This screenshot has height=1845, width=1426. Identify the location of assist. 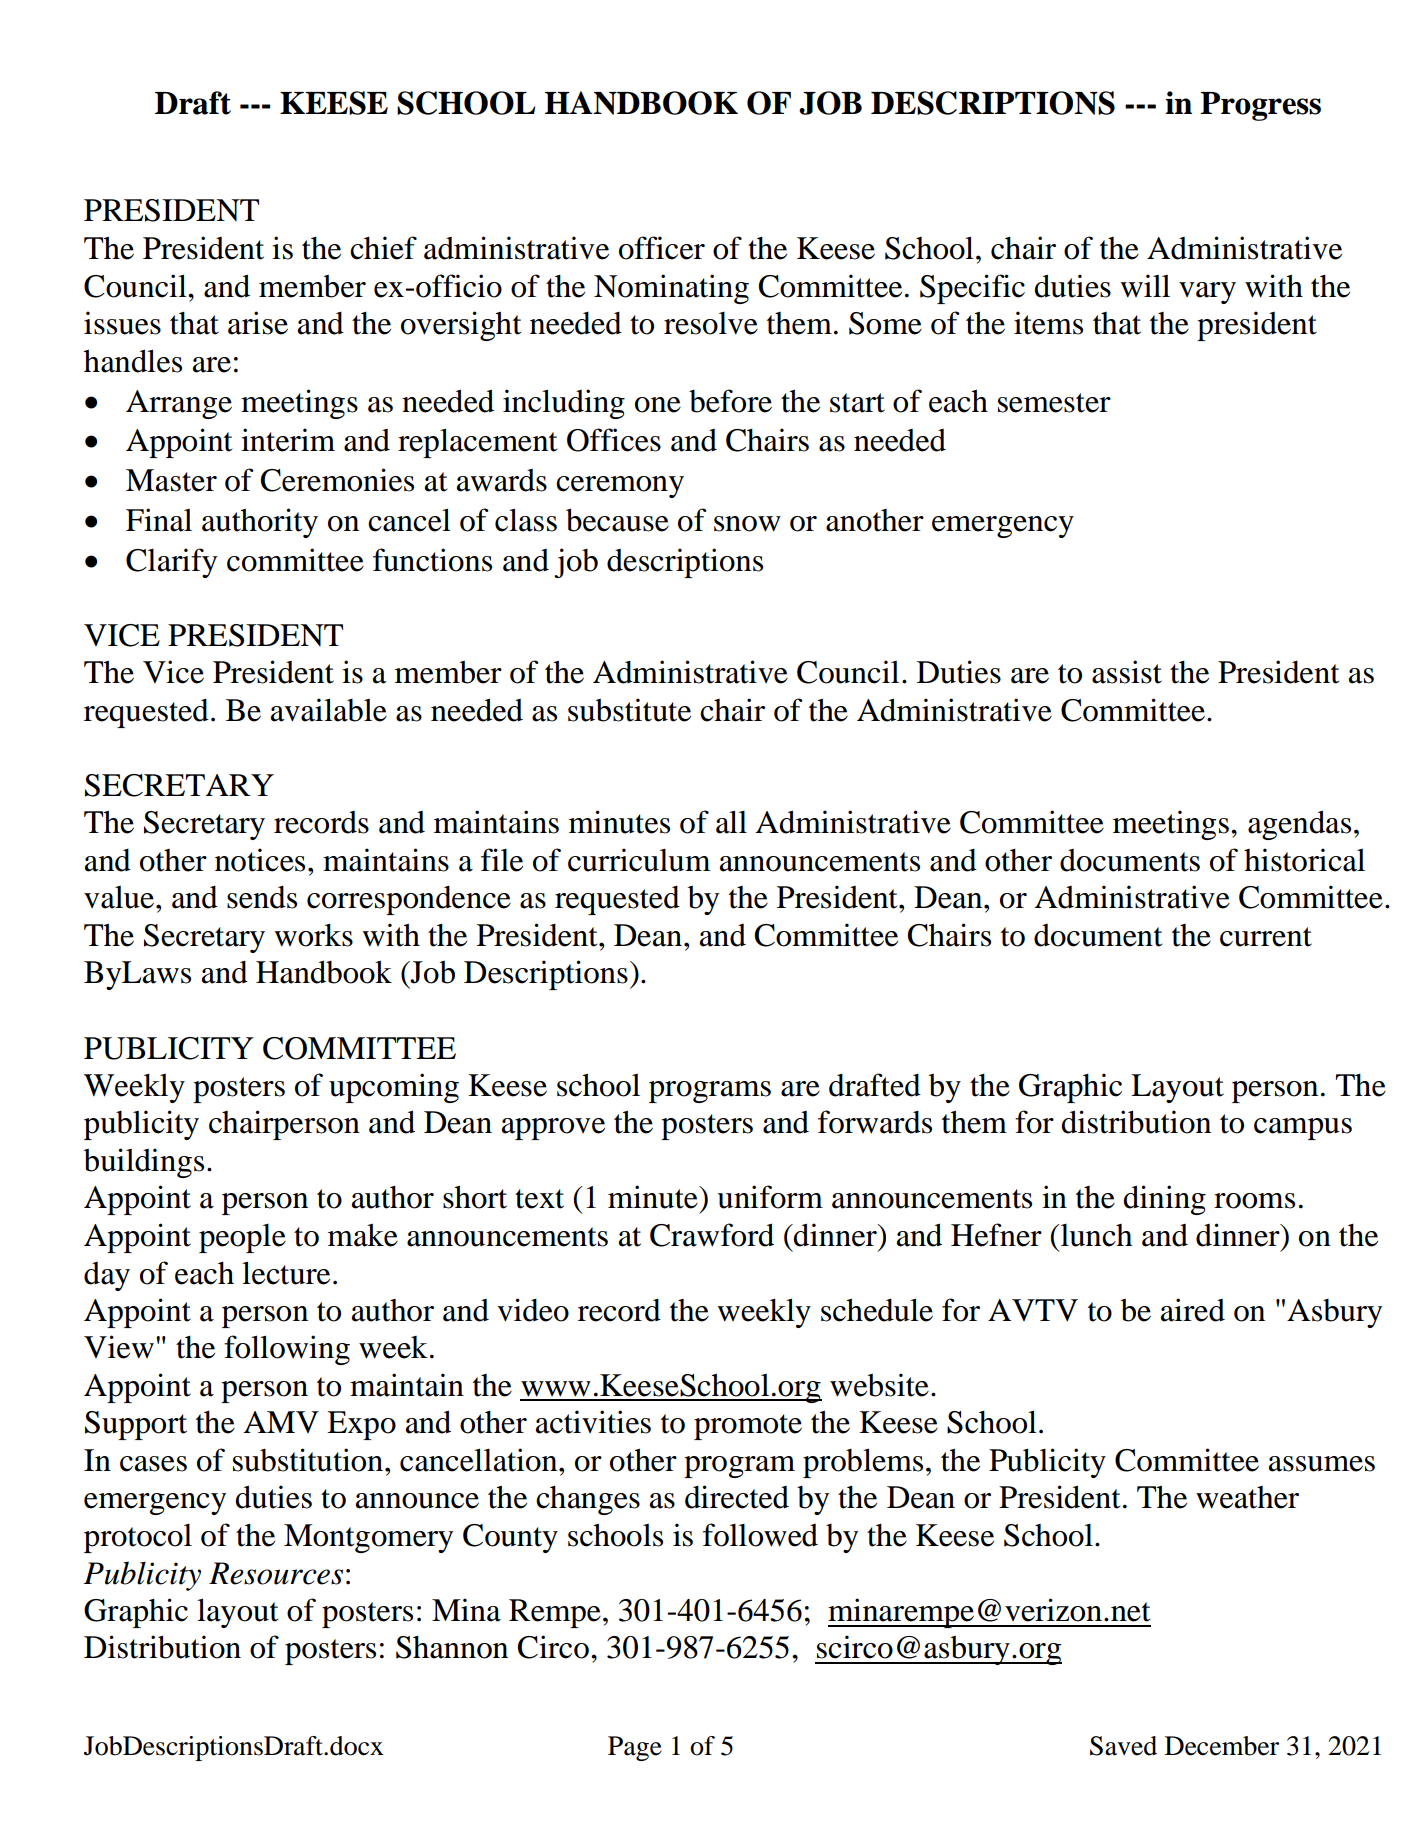
(1127, 672).
